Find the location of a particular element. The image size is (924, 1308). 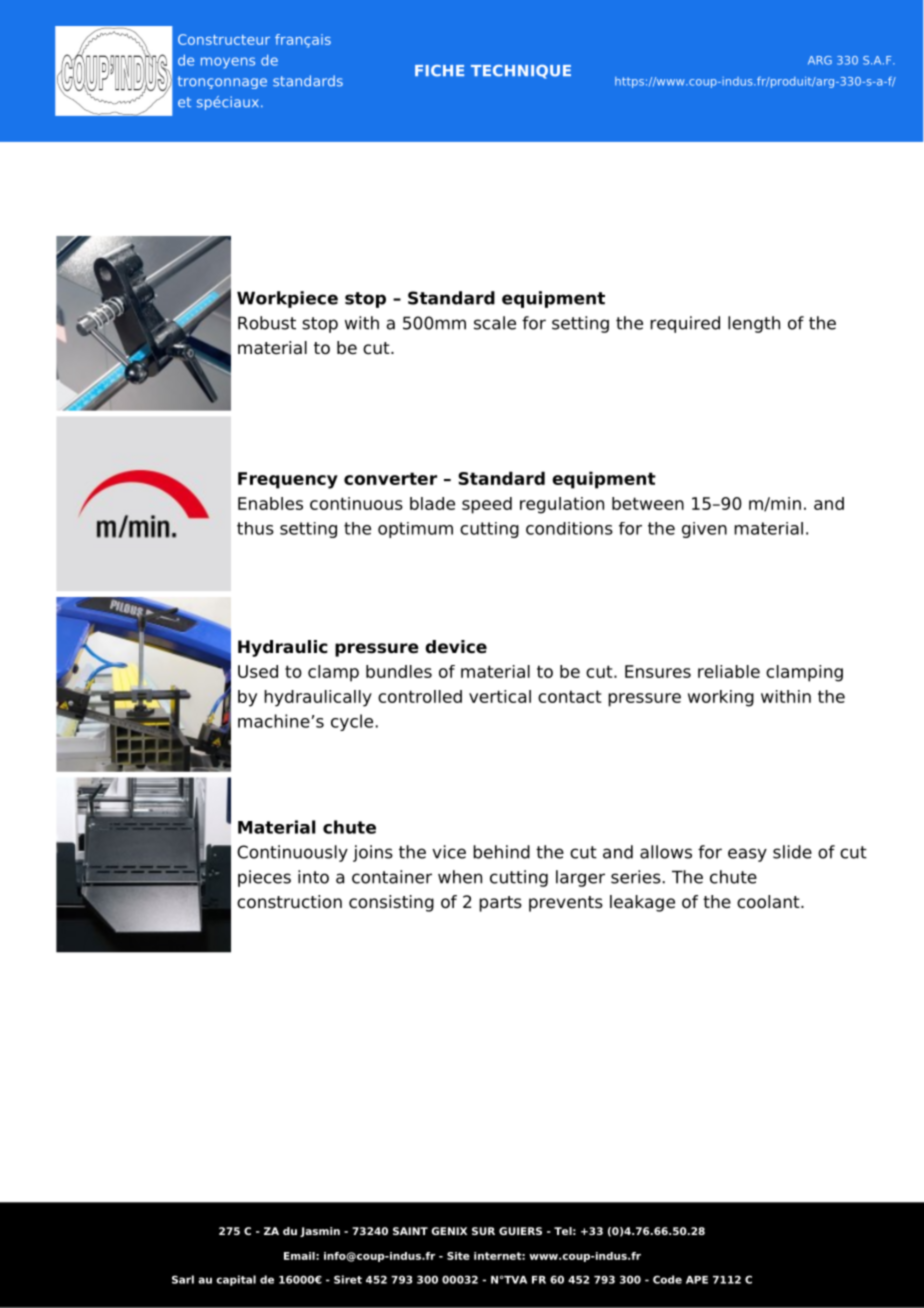

Site is located at coordinates (458, 1256).
